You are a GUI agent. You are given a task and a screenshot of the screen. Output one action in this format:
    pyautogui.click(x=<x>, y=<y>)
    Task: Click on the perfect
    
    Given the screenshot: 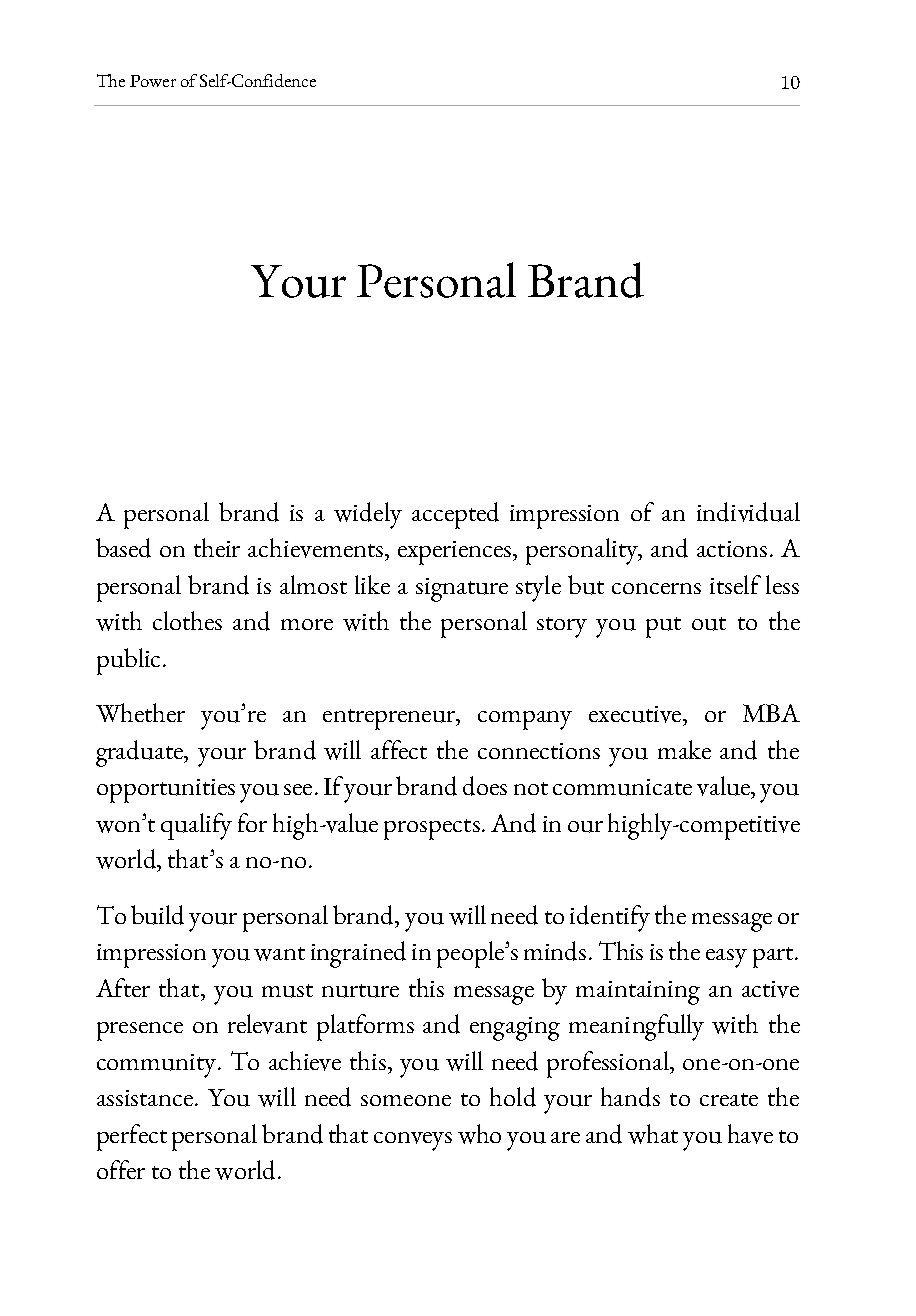 What is the action you would take?
    pyautogui.click(x=132, y=1137)
